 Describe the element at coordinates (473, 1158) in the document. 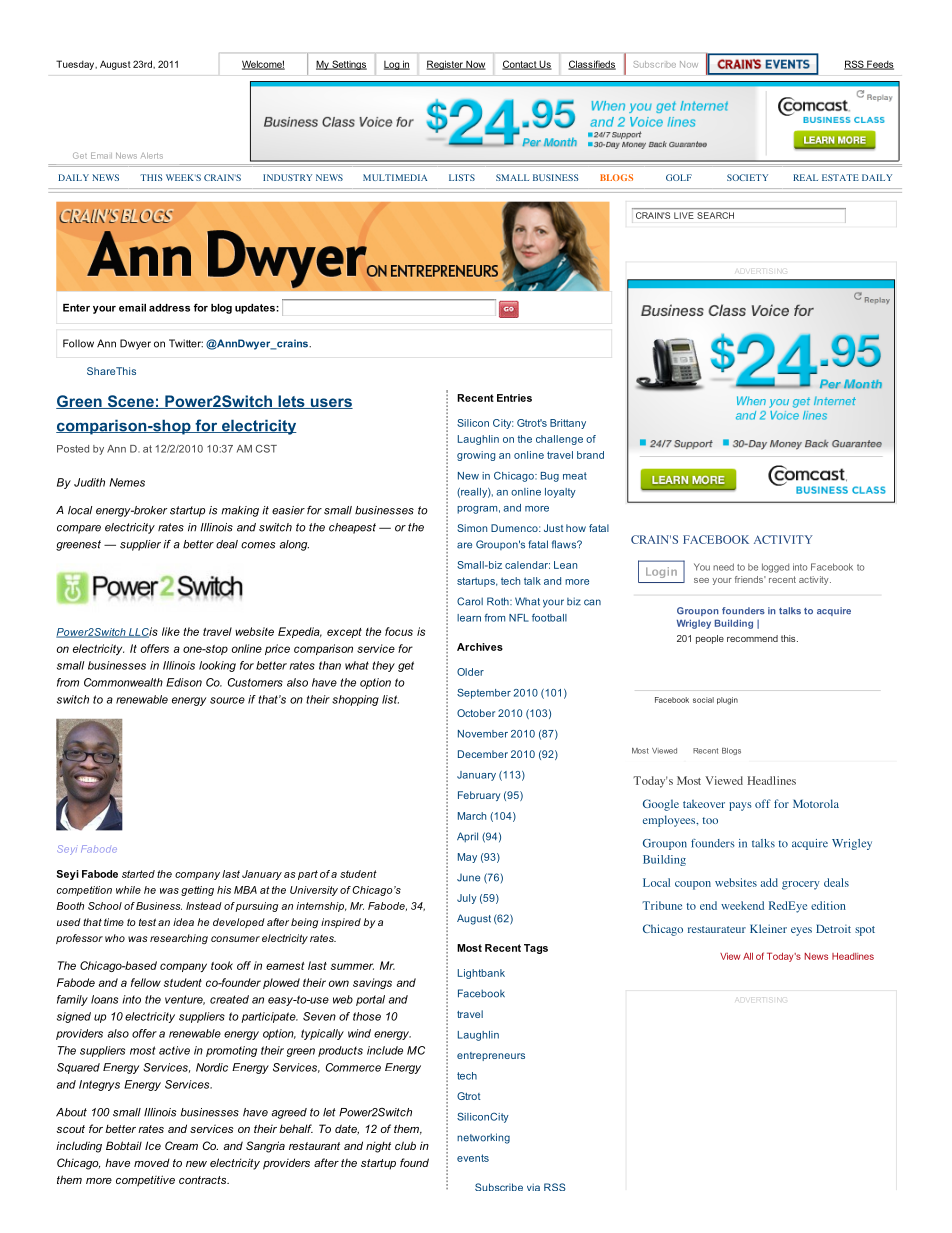

I see `events` at that location.
